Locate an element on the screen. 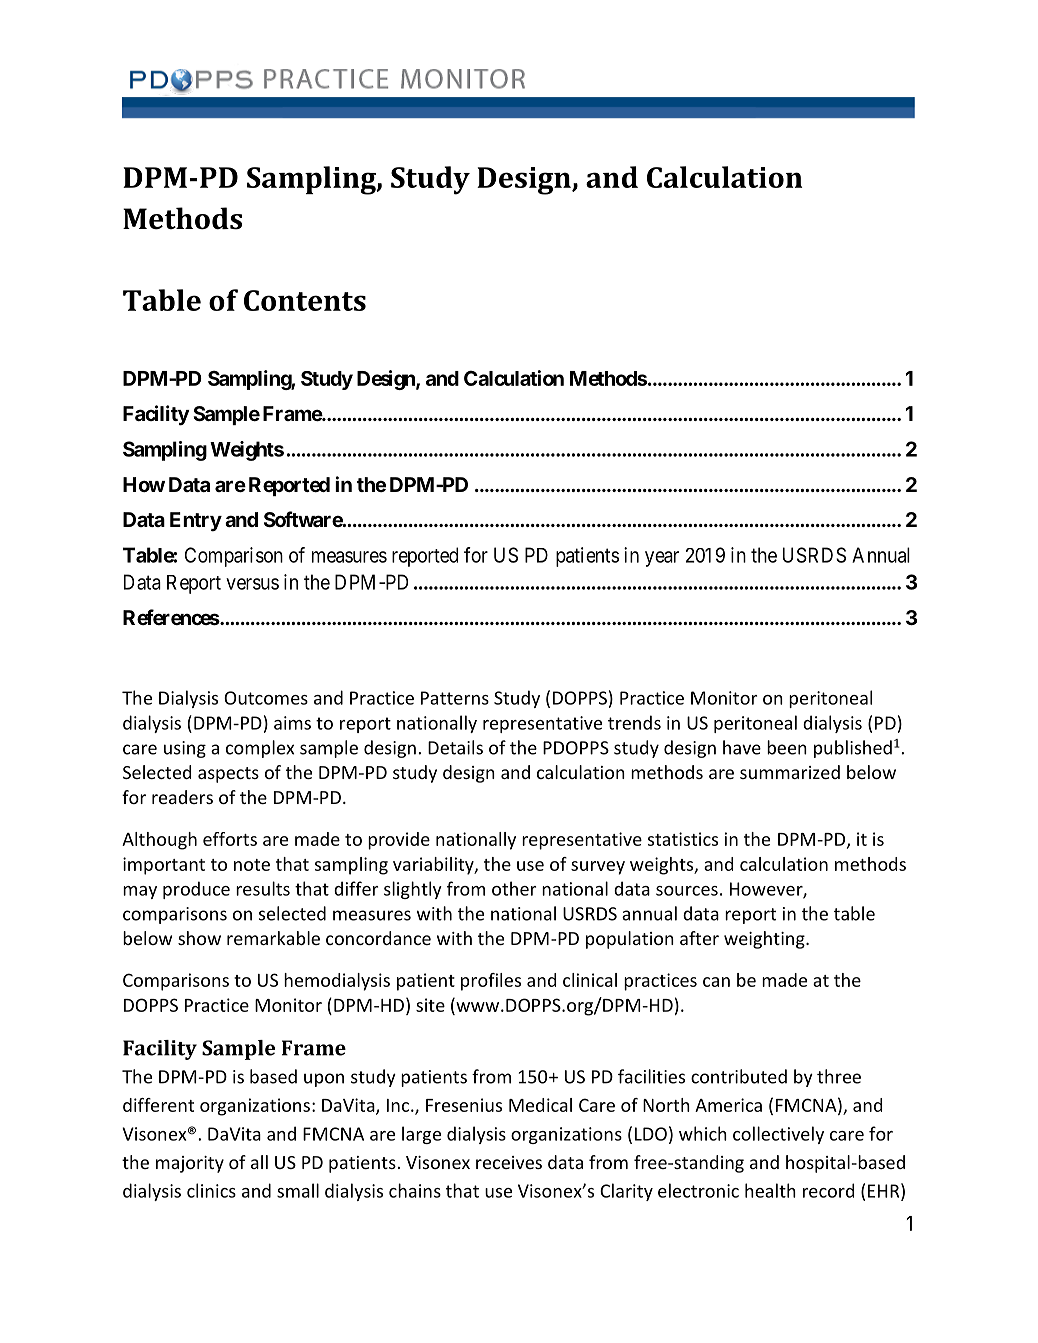 Image resolution: width=1038 pixels, height=1343 pixels. have is located at coordinates (742, 747).
